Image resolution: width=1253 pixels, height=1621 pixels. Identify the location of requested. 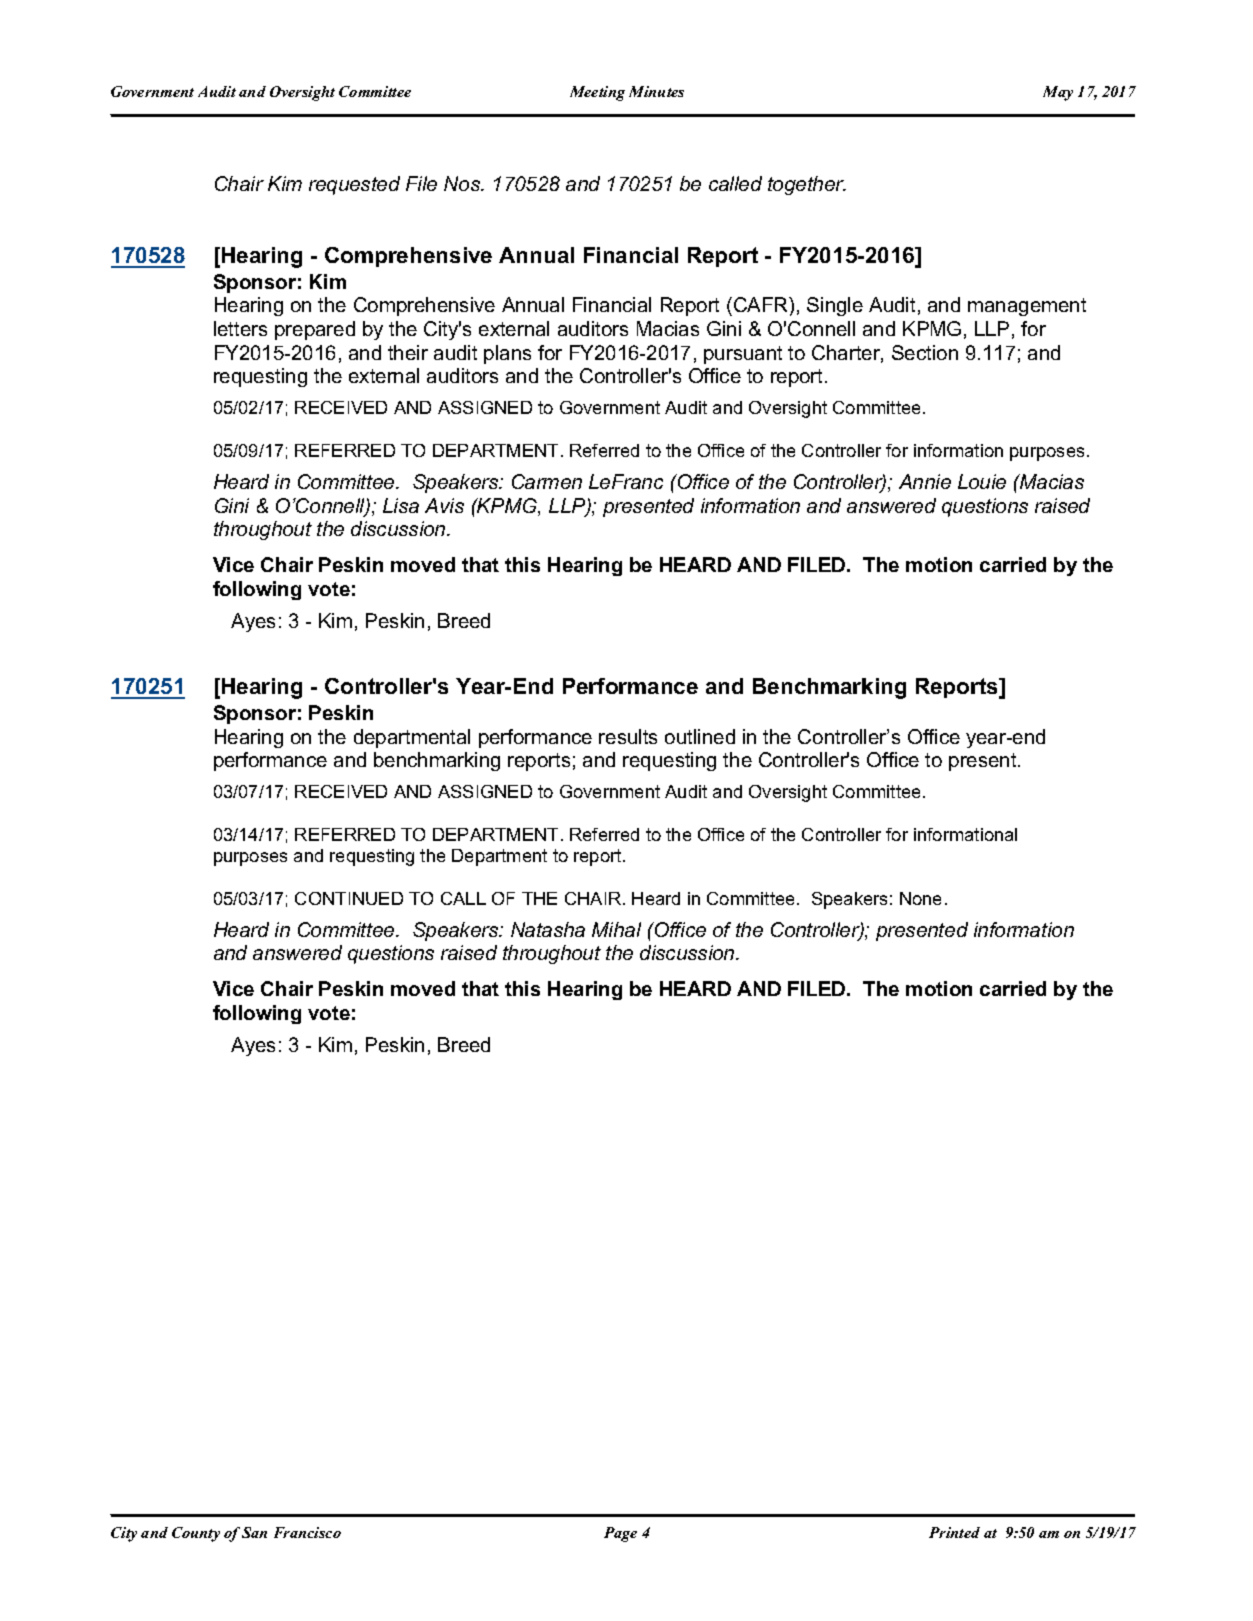
(354, 185).
